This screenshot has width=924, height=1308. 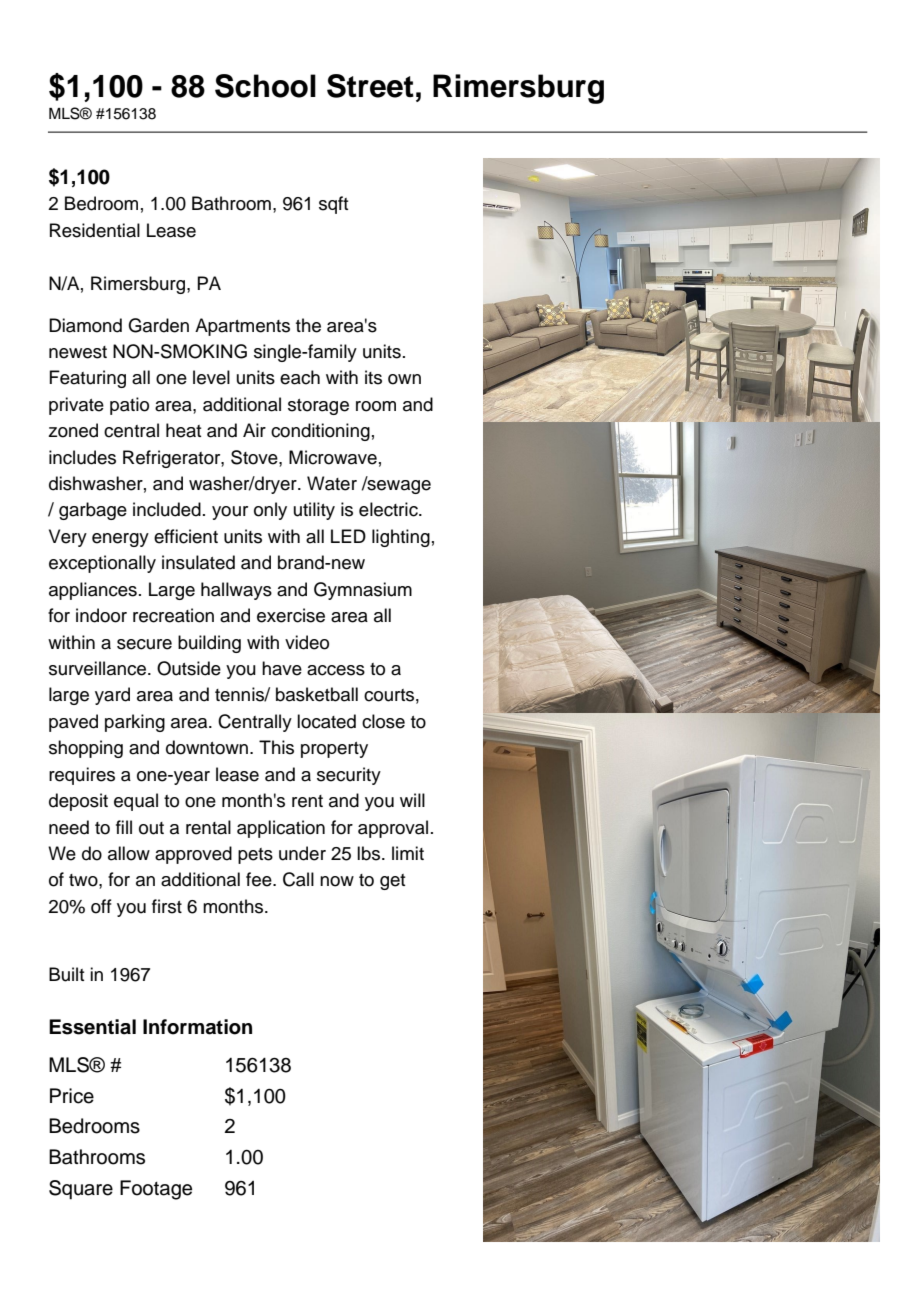 What do you see at coordinates (265, 86) in the screenshot?
I see `School` at bounding box center [265, 86].
